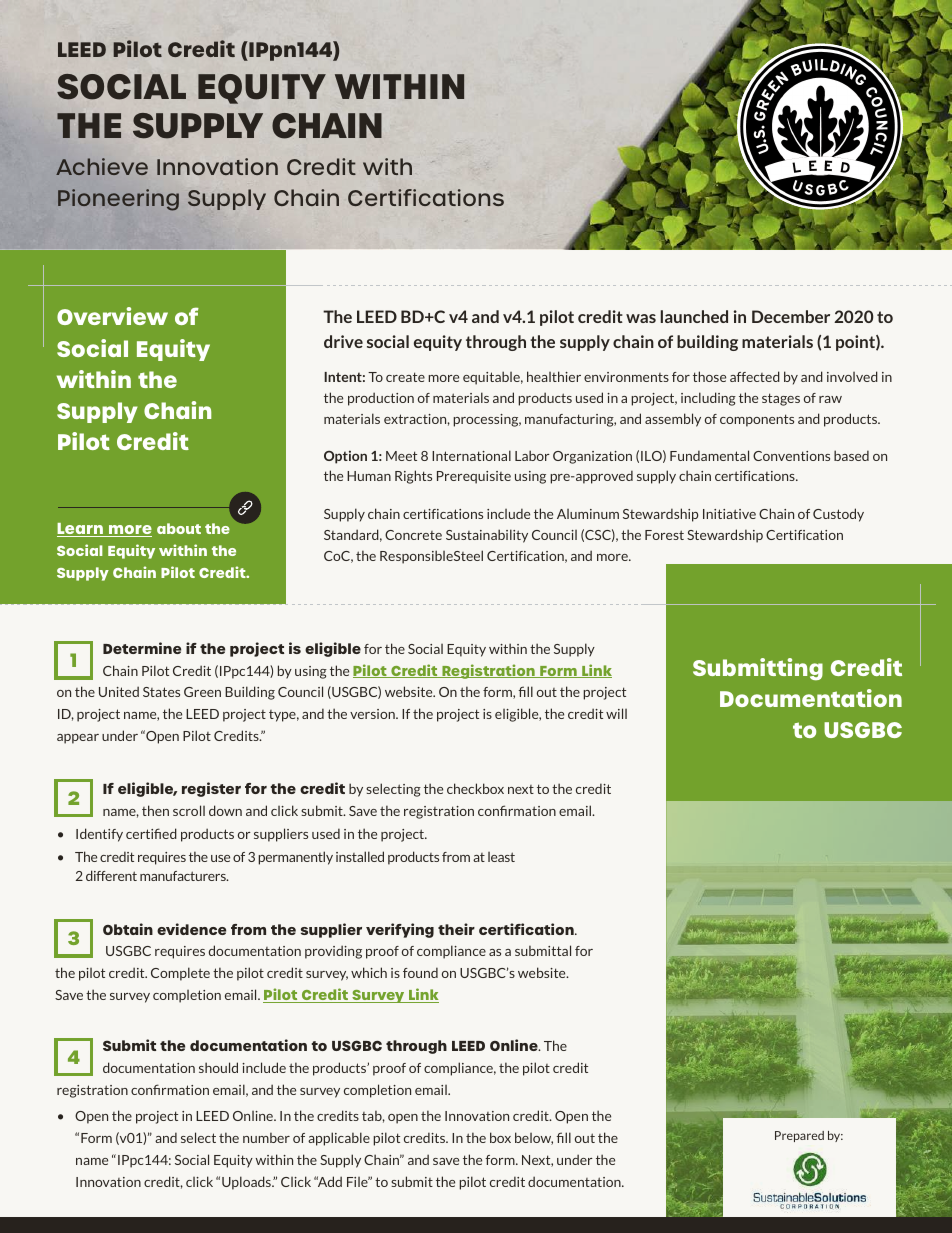  Describe the element at coordinates (118, 200) in the screenshot. I see `Pioneering` at that location.
